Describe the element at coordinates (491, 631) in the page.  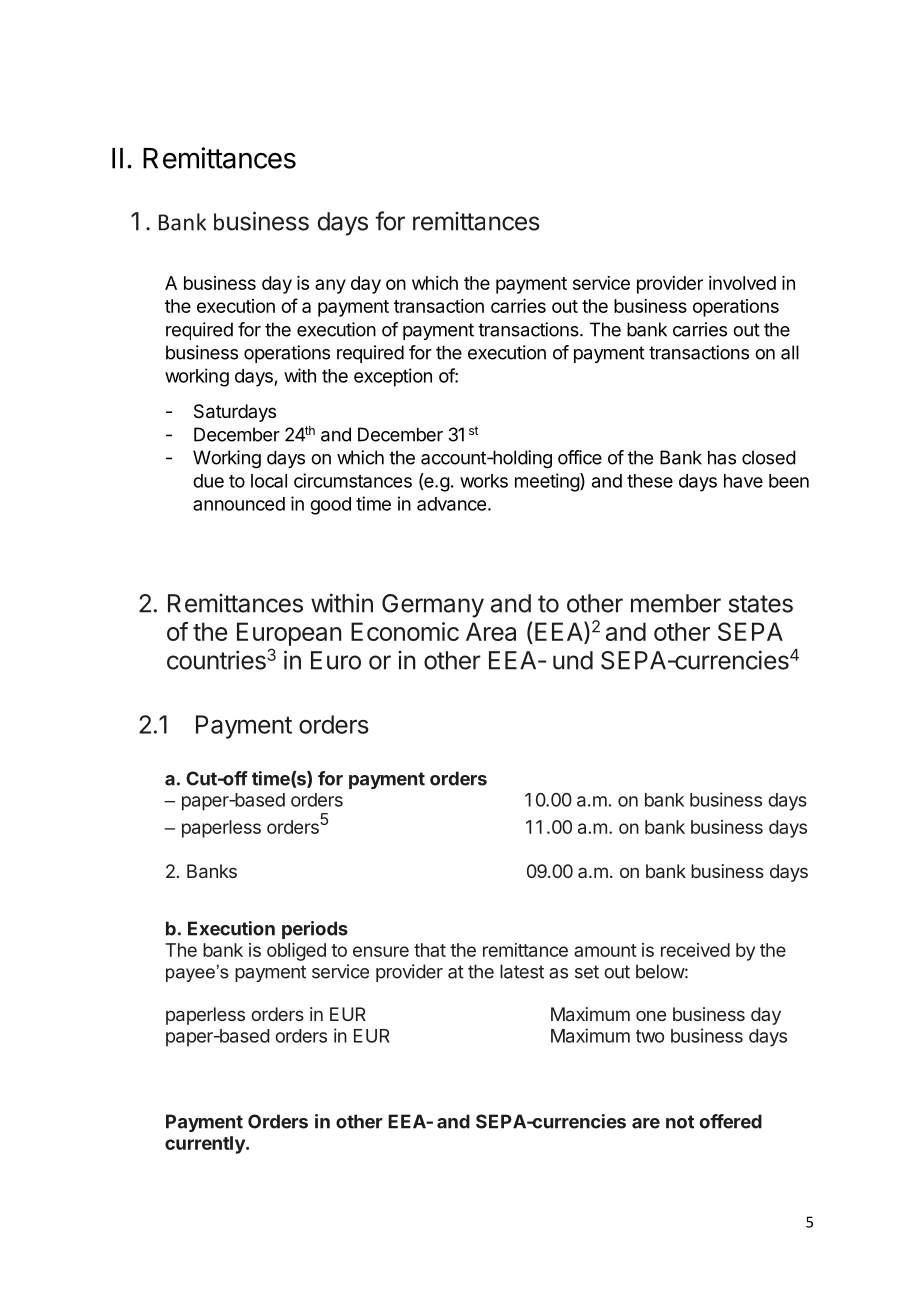
I see `Area` at that location.
